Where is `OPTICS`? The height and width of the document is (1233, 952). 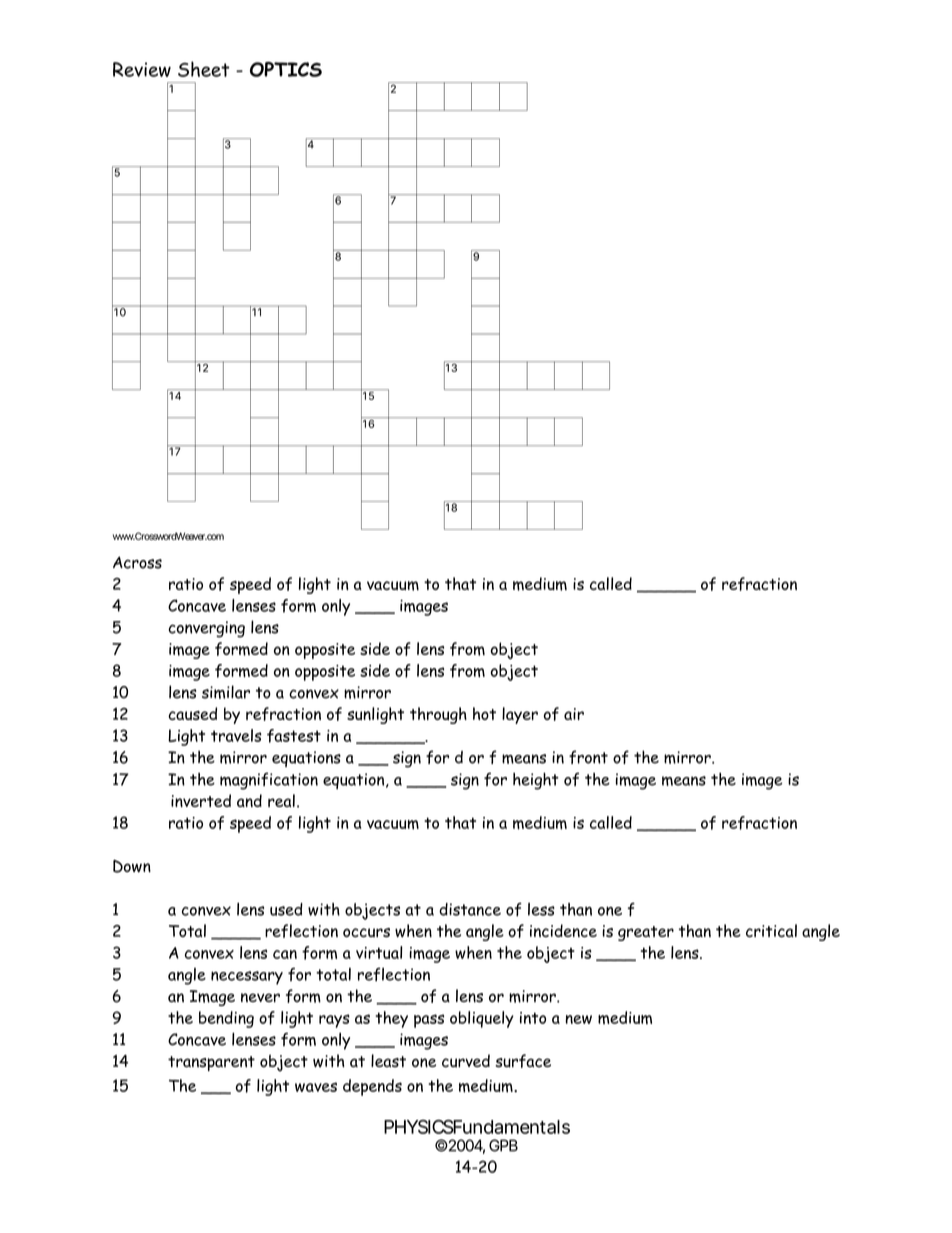
OPTICS is located at coordinates (286, 69).
